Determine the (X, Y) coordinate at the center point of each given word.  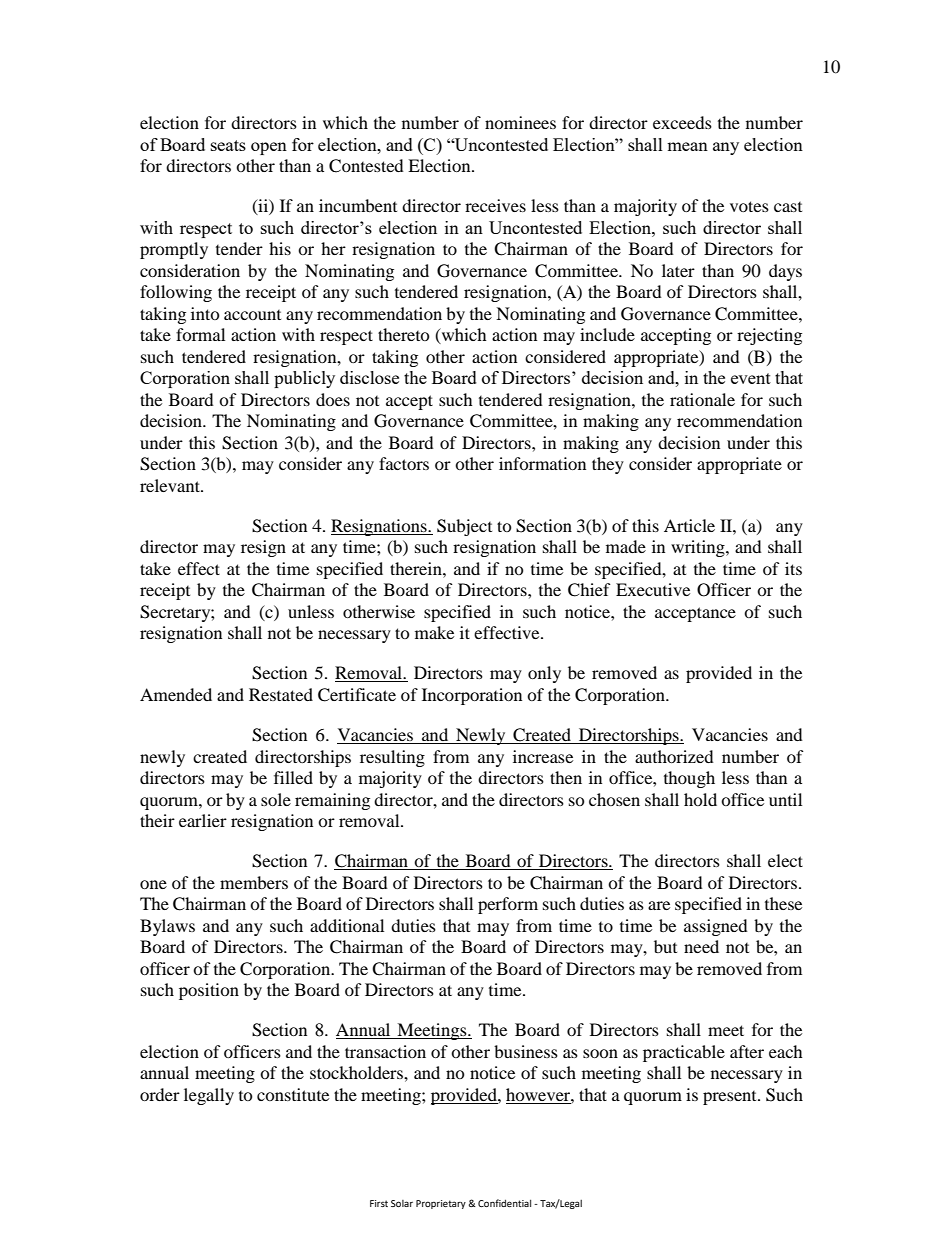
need (701, 946)
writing (699, 548)
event (751, 378)
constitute (293, 1094)
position (209, 991)
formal (200, 334)
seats (228, 145)
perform (508, 905)
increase (543, 756)
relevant (171, 485)
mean (687, 146)
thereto (404, 334)
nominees (520, 122)
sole (276, 799)
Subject (464, 527)
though (689, 779)
